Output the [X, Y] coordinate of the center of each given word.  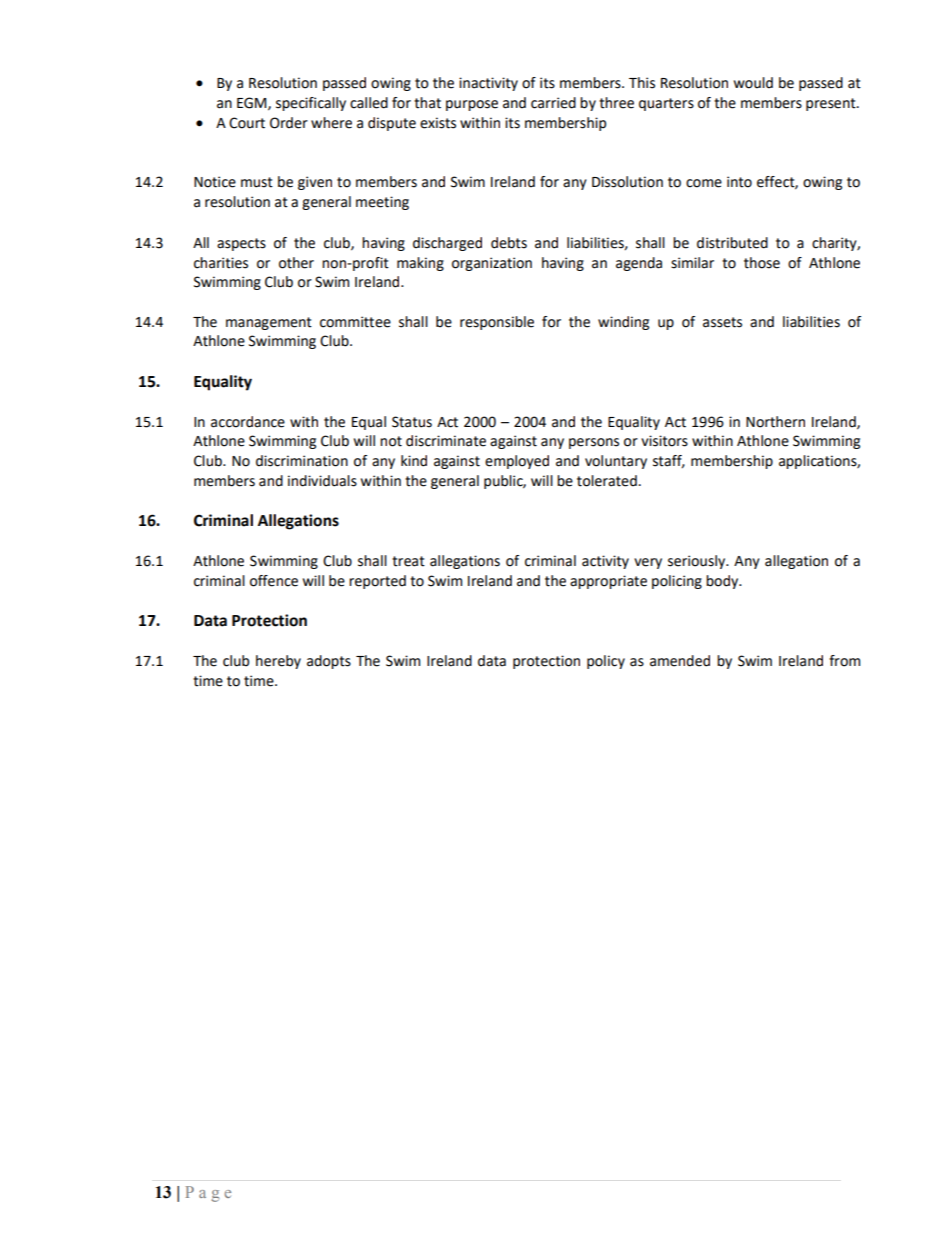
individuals [322, 481]
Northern [775, 422]
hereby [278, 662]
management [269, 323]
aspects [241, 244]
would [753, 83]
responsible [497, 323]
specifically [311, 104]
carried [553, 103]
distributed [732, 243]
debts [509, 243]
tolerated [607, 481]
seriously [698, 562]
